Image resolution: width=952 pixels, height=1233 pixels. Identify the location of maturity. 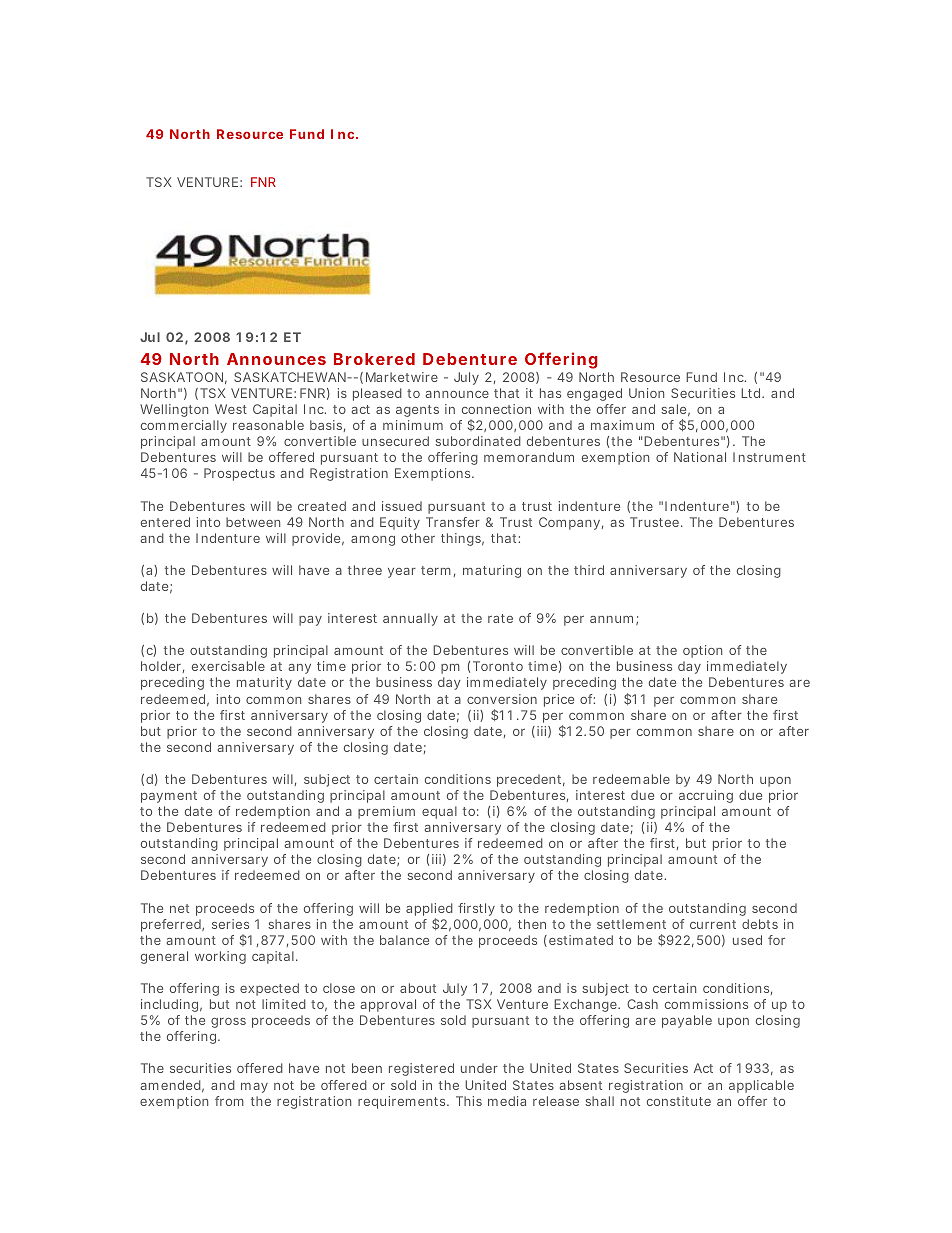
(264, 683).
